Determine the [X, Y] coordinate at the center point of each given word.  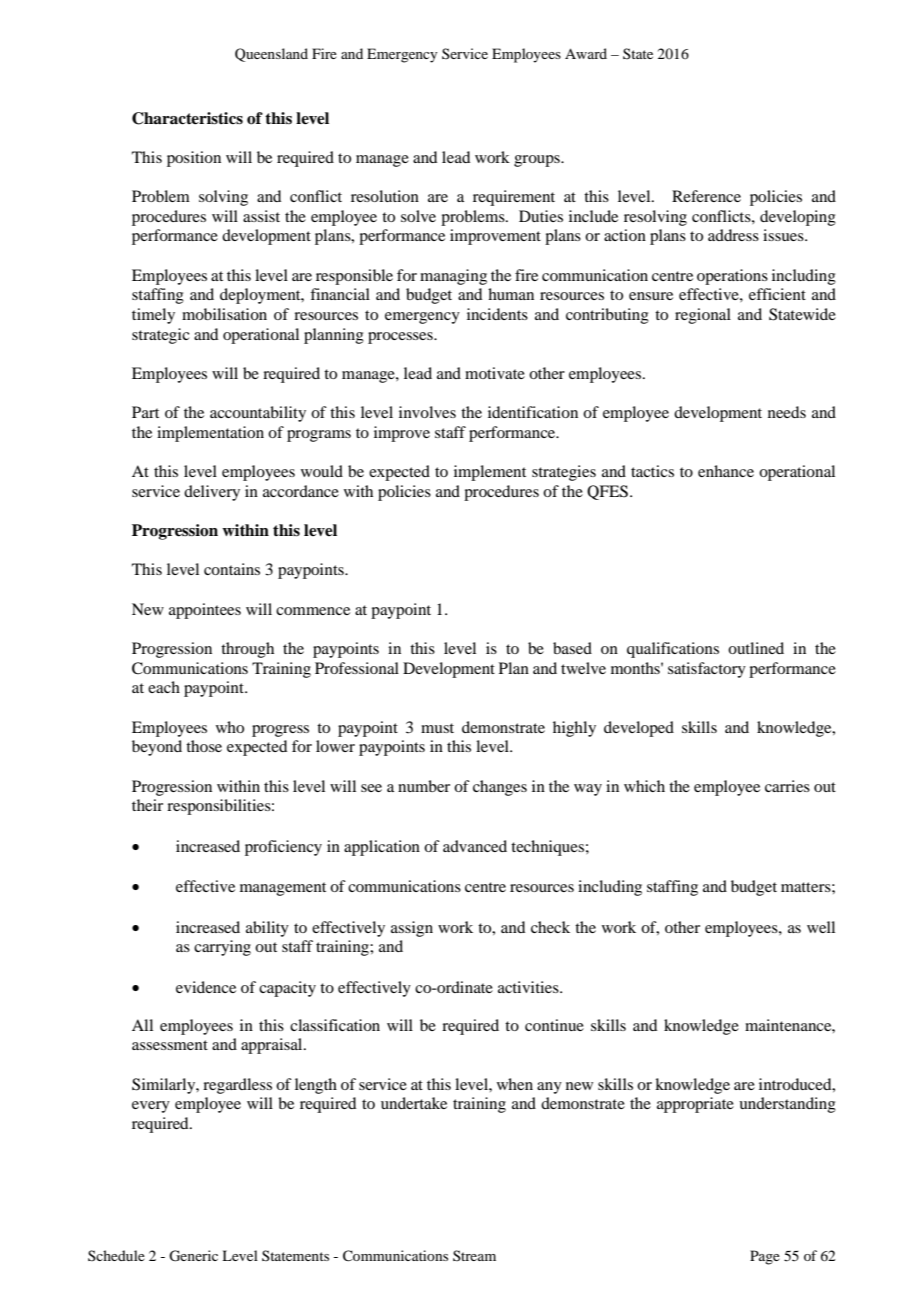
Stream [474, 1255]
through [247, 650]
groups [538, 161]
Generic [193, 1256]
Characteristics [187, 118]
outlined [756, 648]
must [437, 728]
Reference [706, 196]
